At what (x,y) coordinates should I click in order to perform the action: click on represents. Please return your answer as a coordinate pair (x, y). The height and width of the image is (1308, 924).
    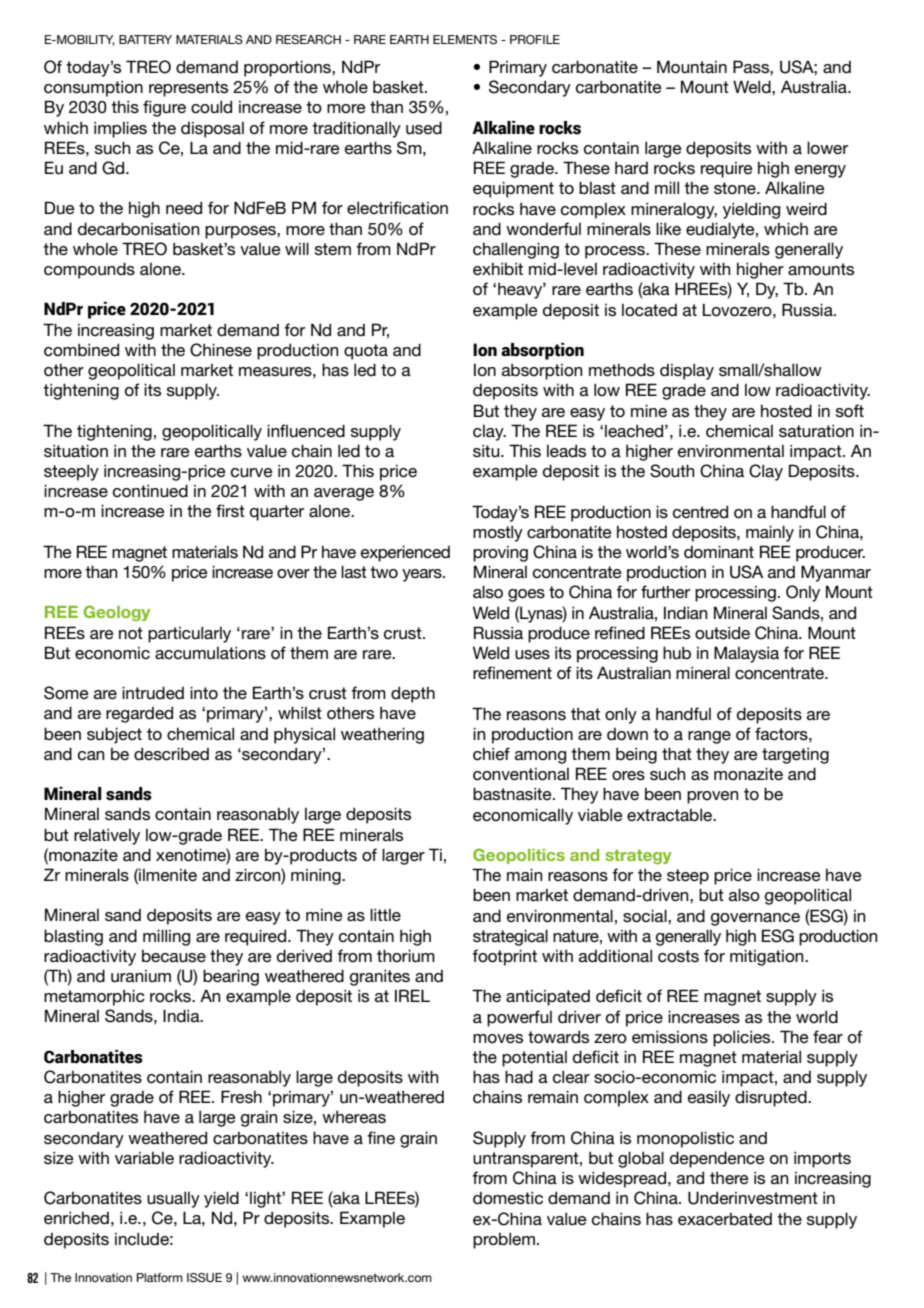
    Looking at the image, I should click on (188, 89).
